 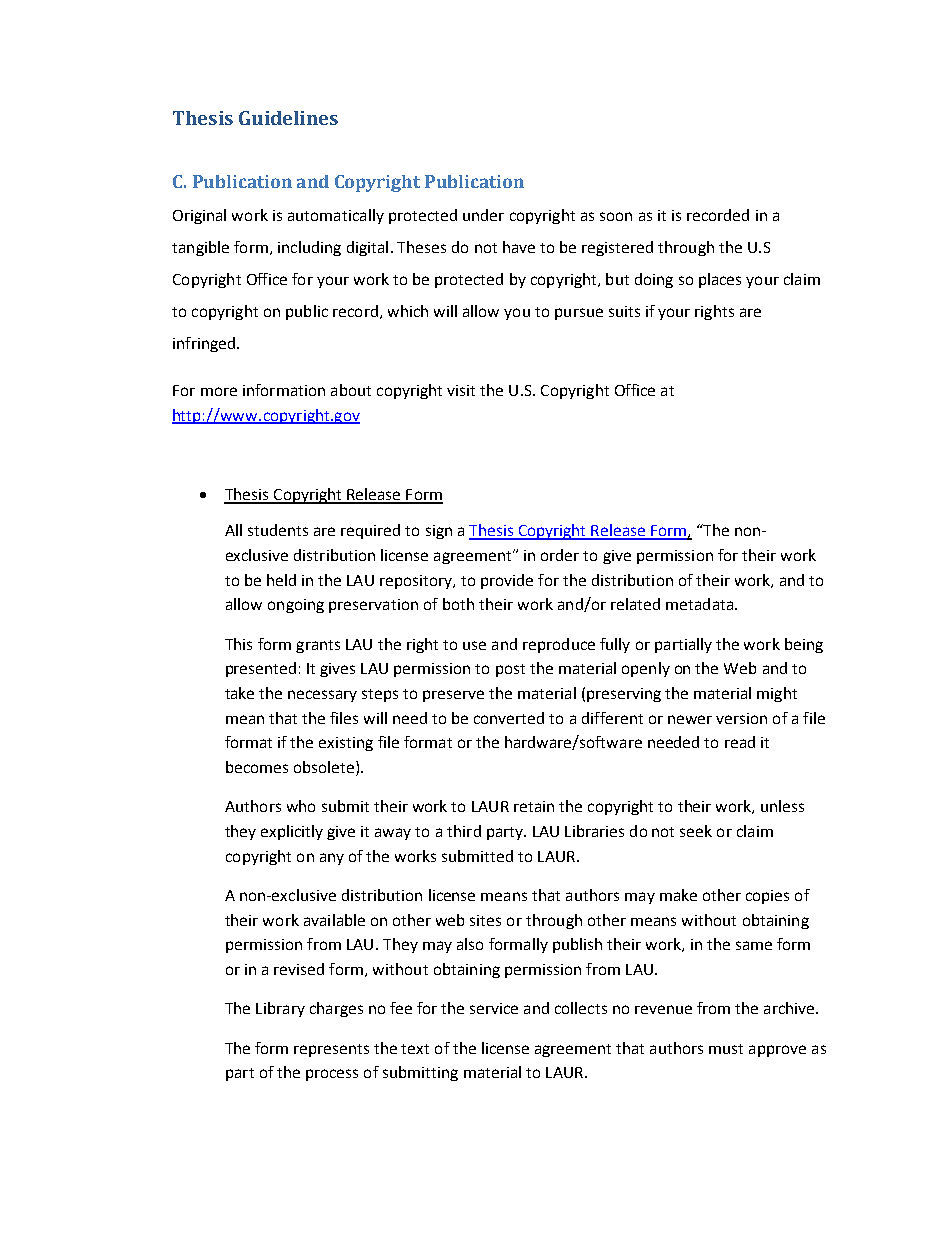 I want to click on read, so click(x=740, y=742).
